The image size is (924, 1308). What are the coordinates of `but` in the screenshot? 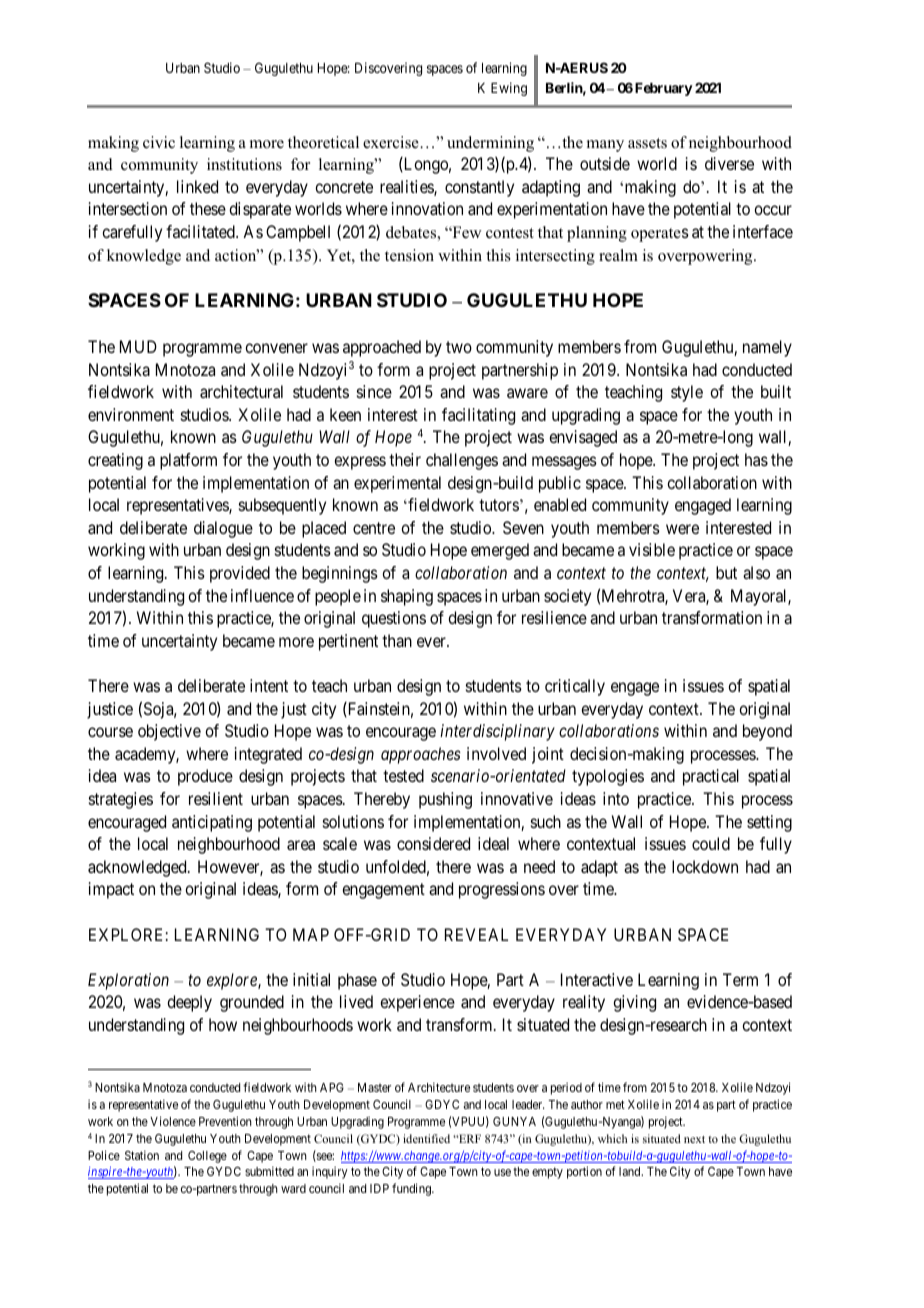 It's located at (726, 572).
